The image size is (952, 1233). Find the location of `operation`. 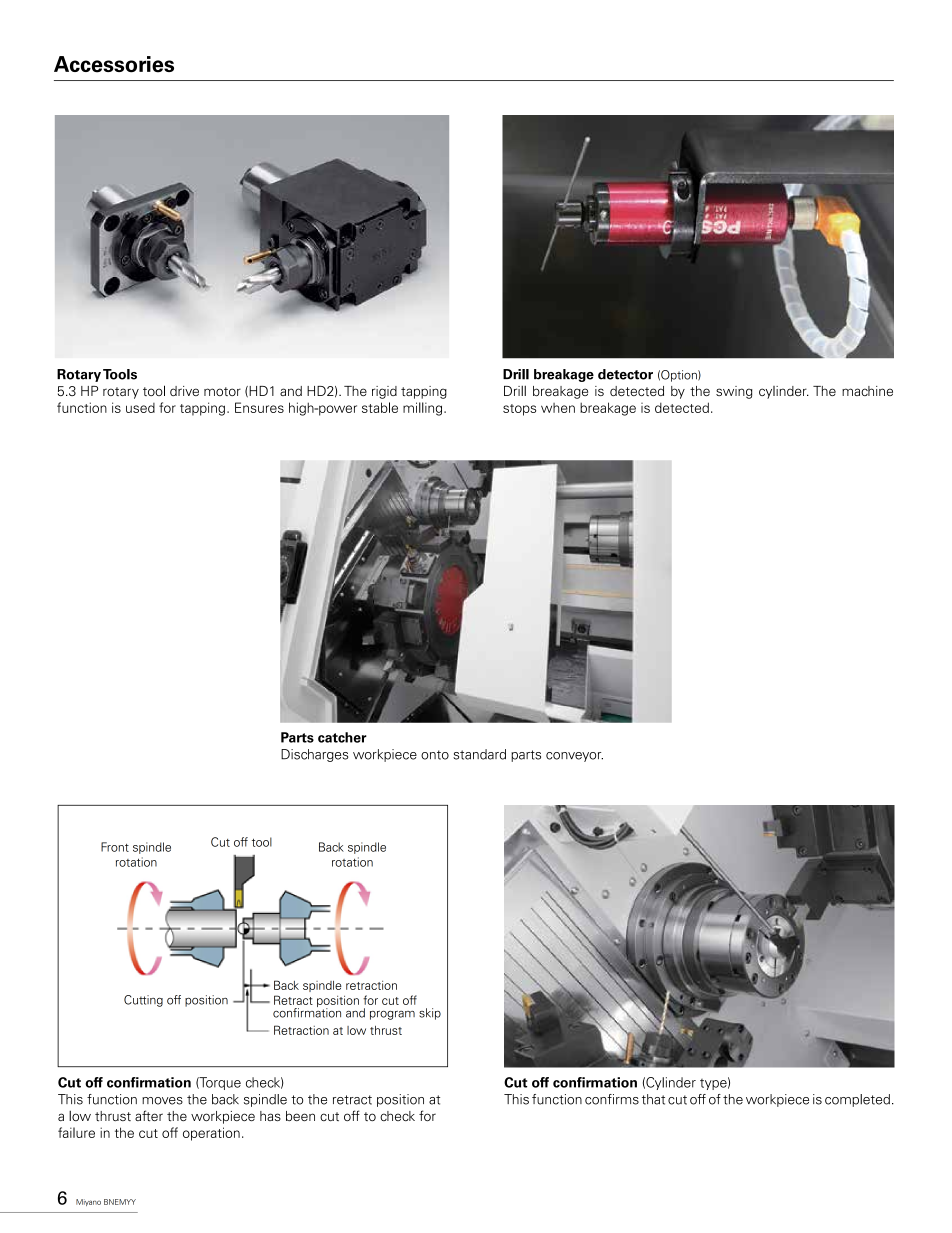

operation is located at coordinates (211, 1134).
